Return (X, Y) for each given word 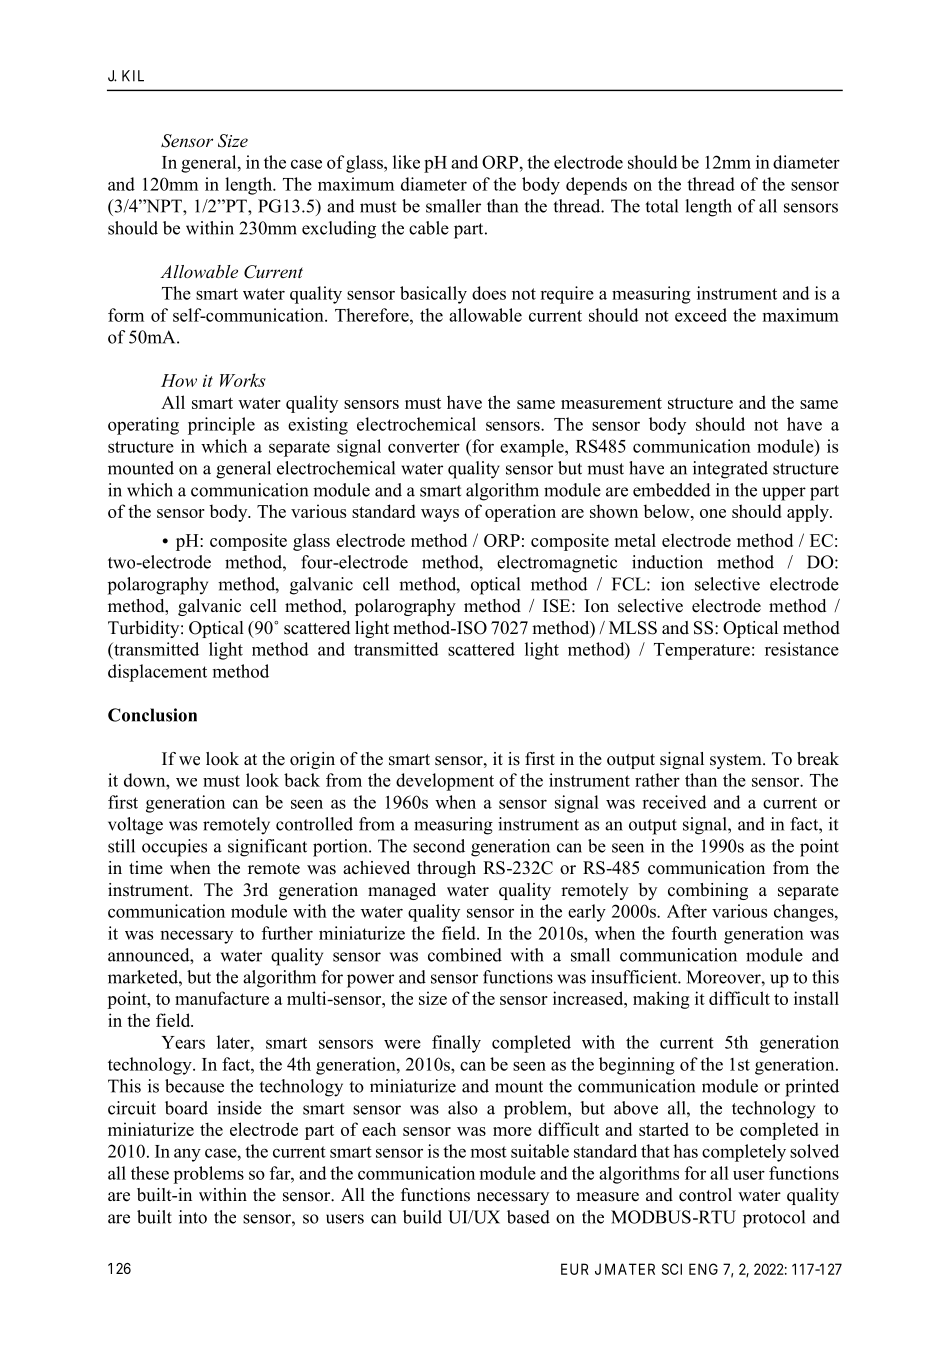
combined (465, 955)
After (687, 911)
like (406, 162)
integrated (730, 470)
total (661, 206)
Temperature (702, 651)
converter (424, 447)
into (193, 1217)
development (445, 782)
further (287, 933)
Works (243, 380)
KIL (133, 76)
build (422, 1217)
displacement (157, 673)
